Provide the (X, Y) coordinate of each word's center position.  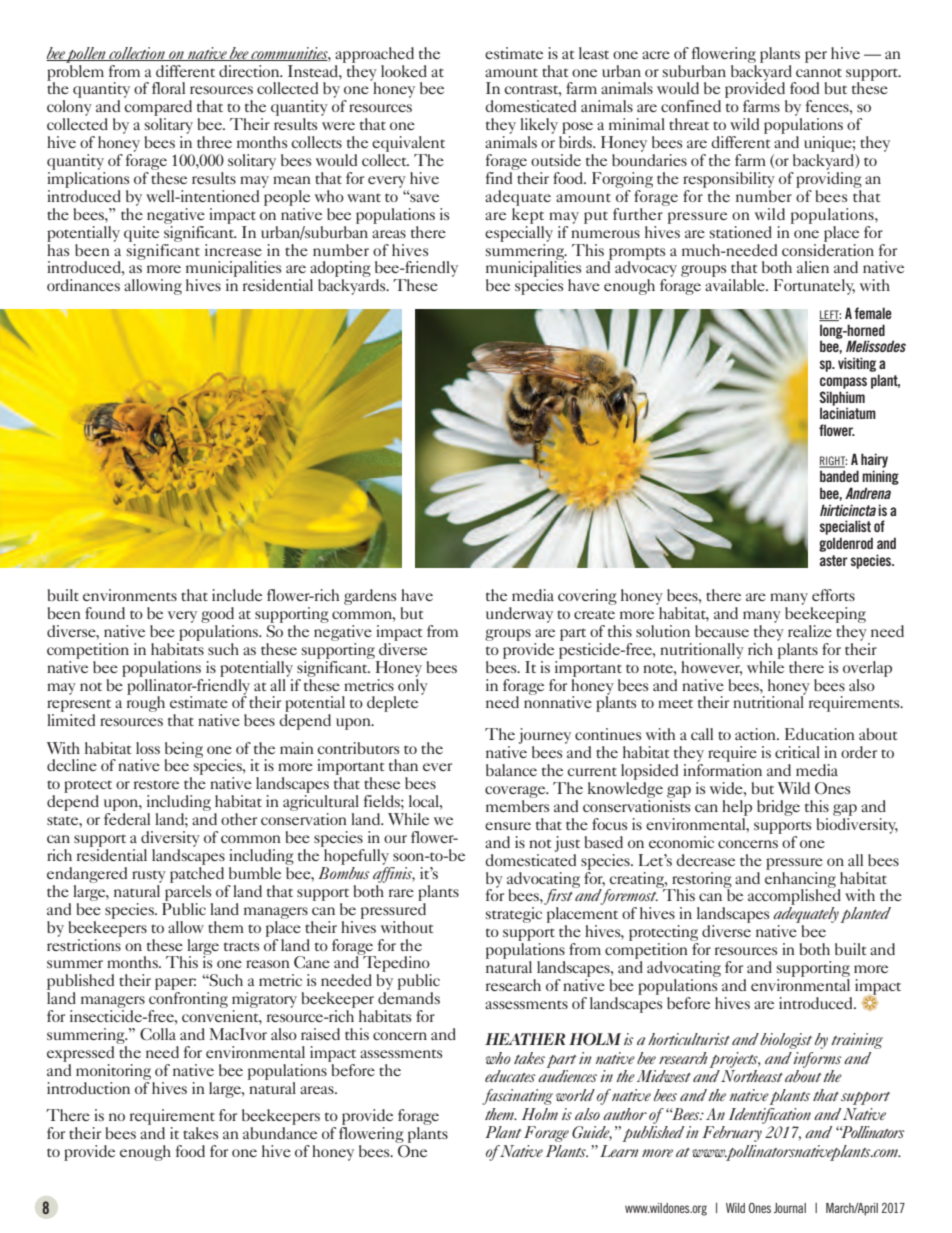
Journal (790, 1208)
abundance (280, 1133)
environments (130, 595)
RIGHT (833, 462)
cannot (819, 72)
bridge (778, 808)
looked (404, 71)
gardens (370, 597)
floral (168, 88)
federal (127, 819)
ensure (508, 826)
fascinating (517, 1097)
